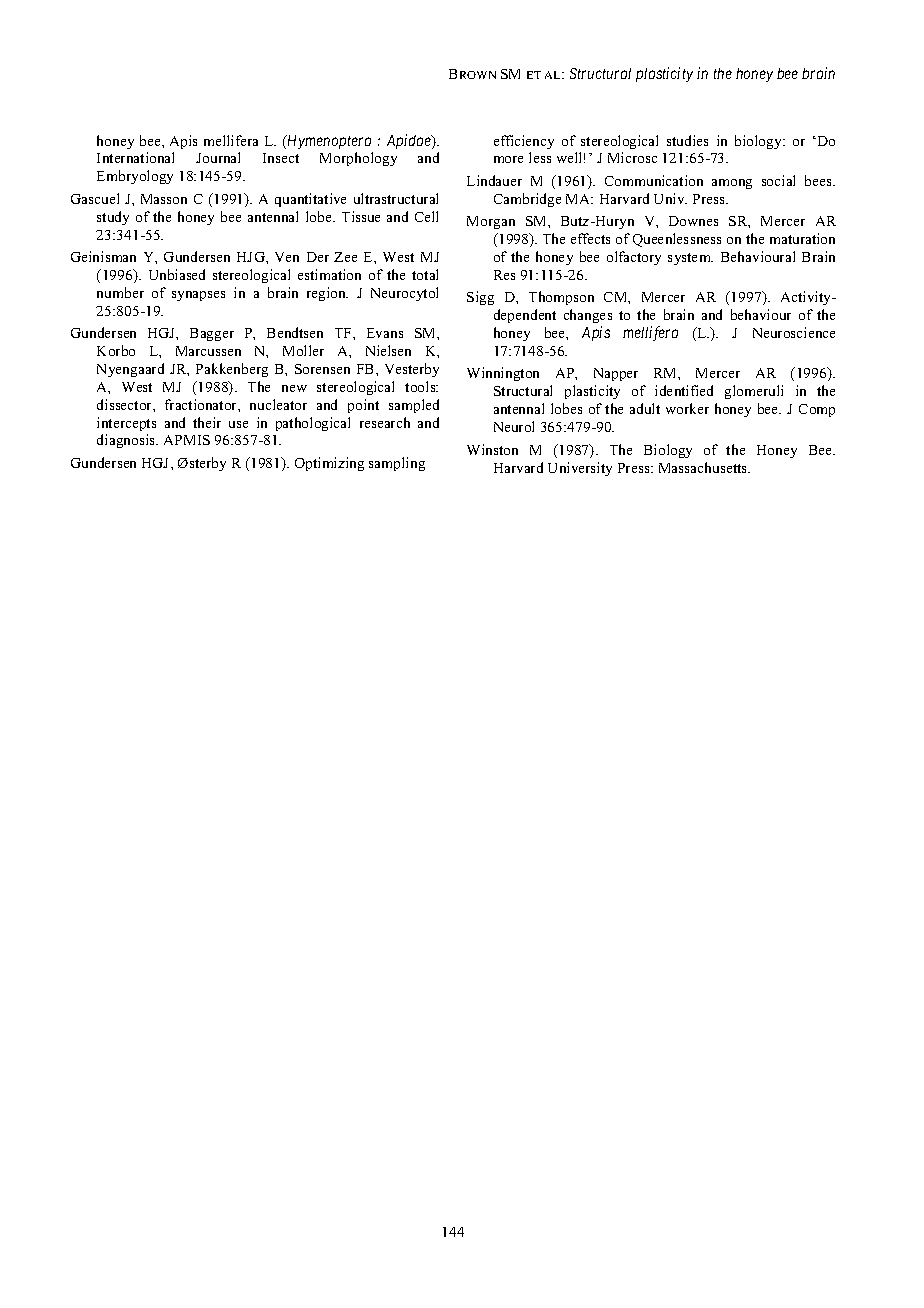 This screenshot has width=924, height=1308. I want to click on glomeruli, so click(754, 392).
